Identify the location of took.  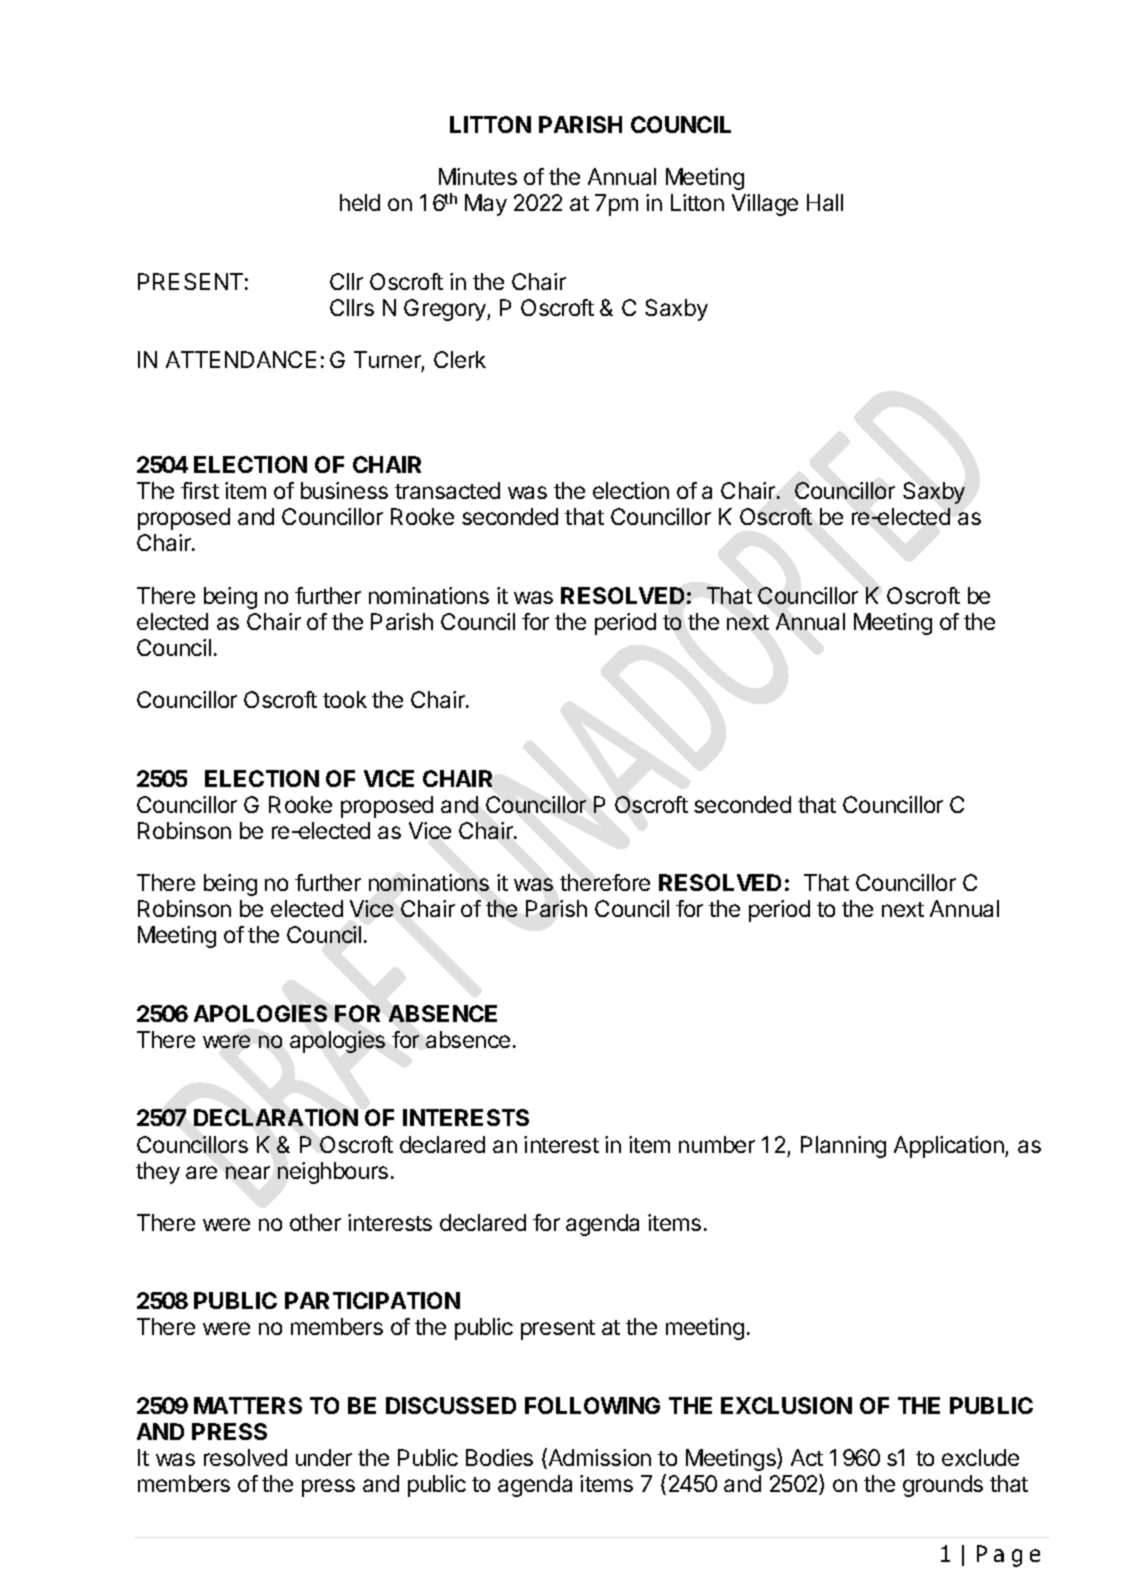
(345, 699).
